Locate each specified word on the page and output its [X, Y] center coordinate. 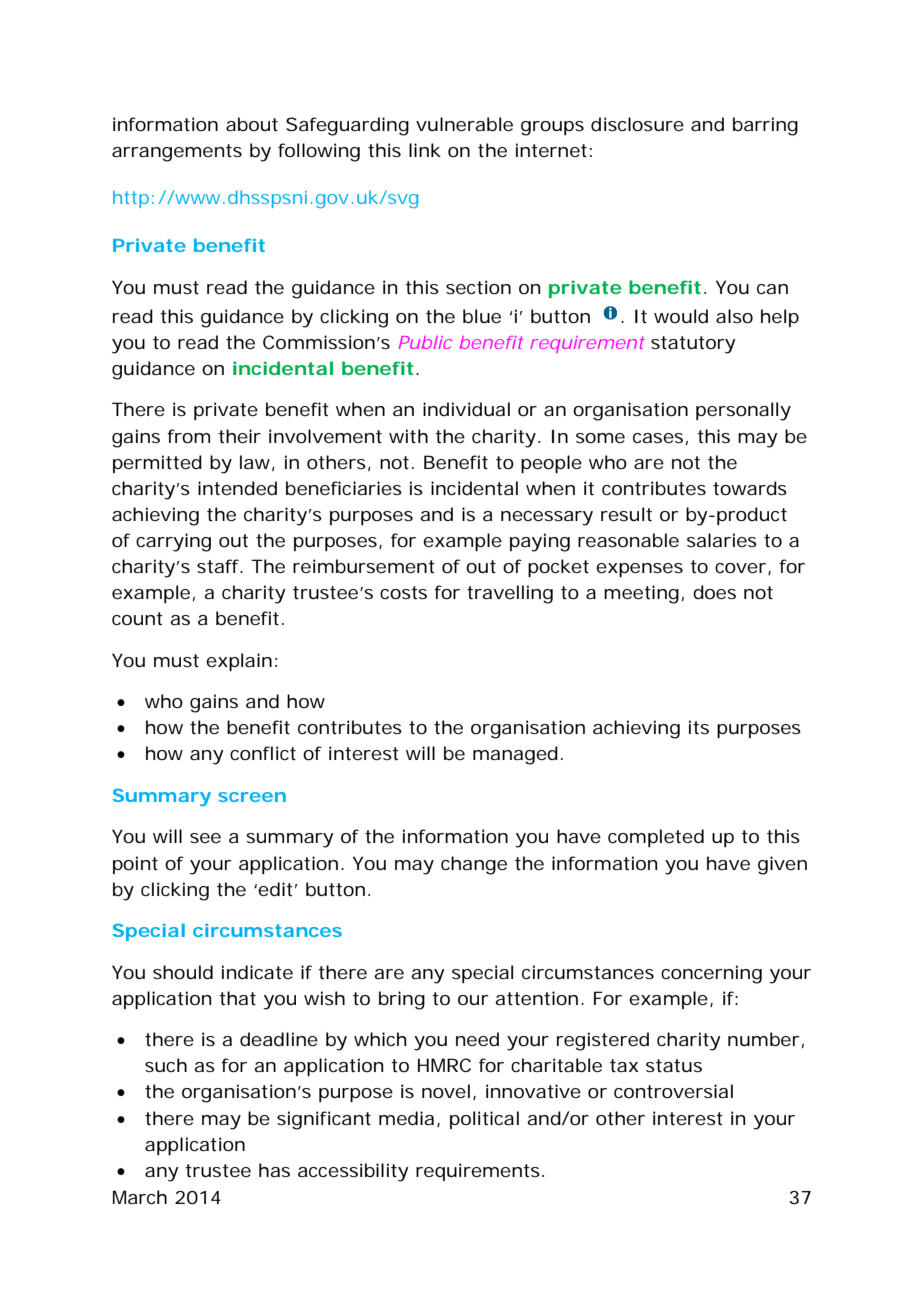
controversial [673, 1091]
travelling [510, 594]
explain [239, 662]
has [274, 1170]
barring [765, 126]
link [425, 150]
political [484, 1120]
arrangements [177, 153]
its [699, 727]
